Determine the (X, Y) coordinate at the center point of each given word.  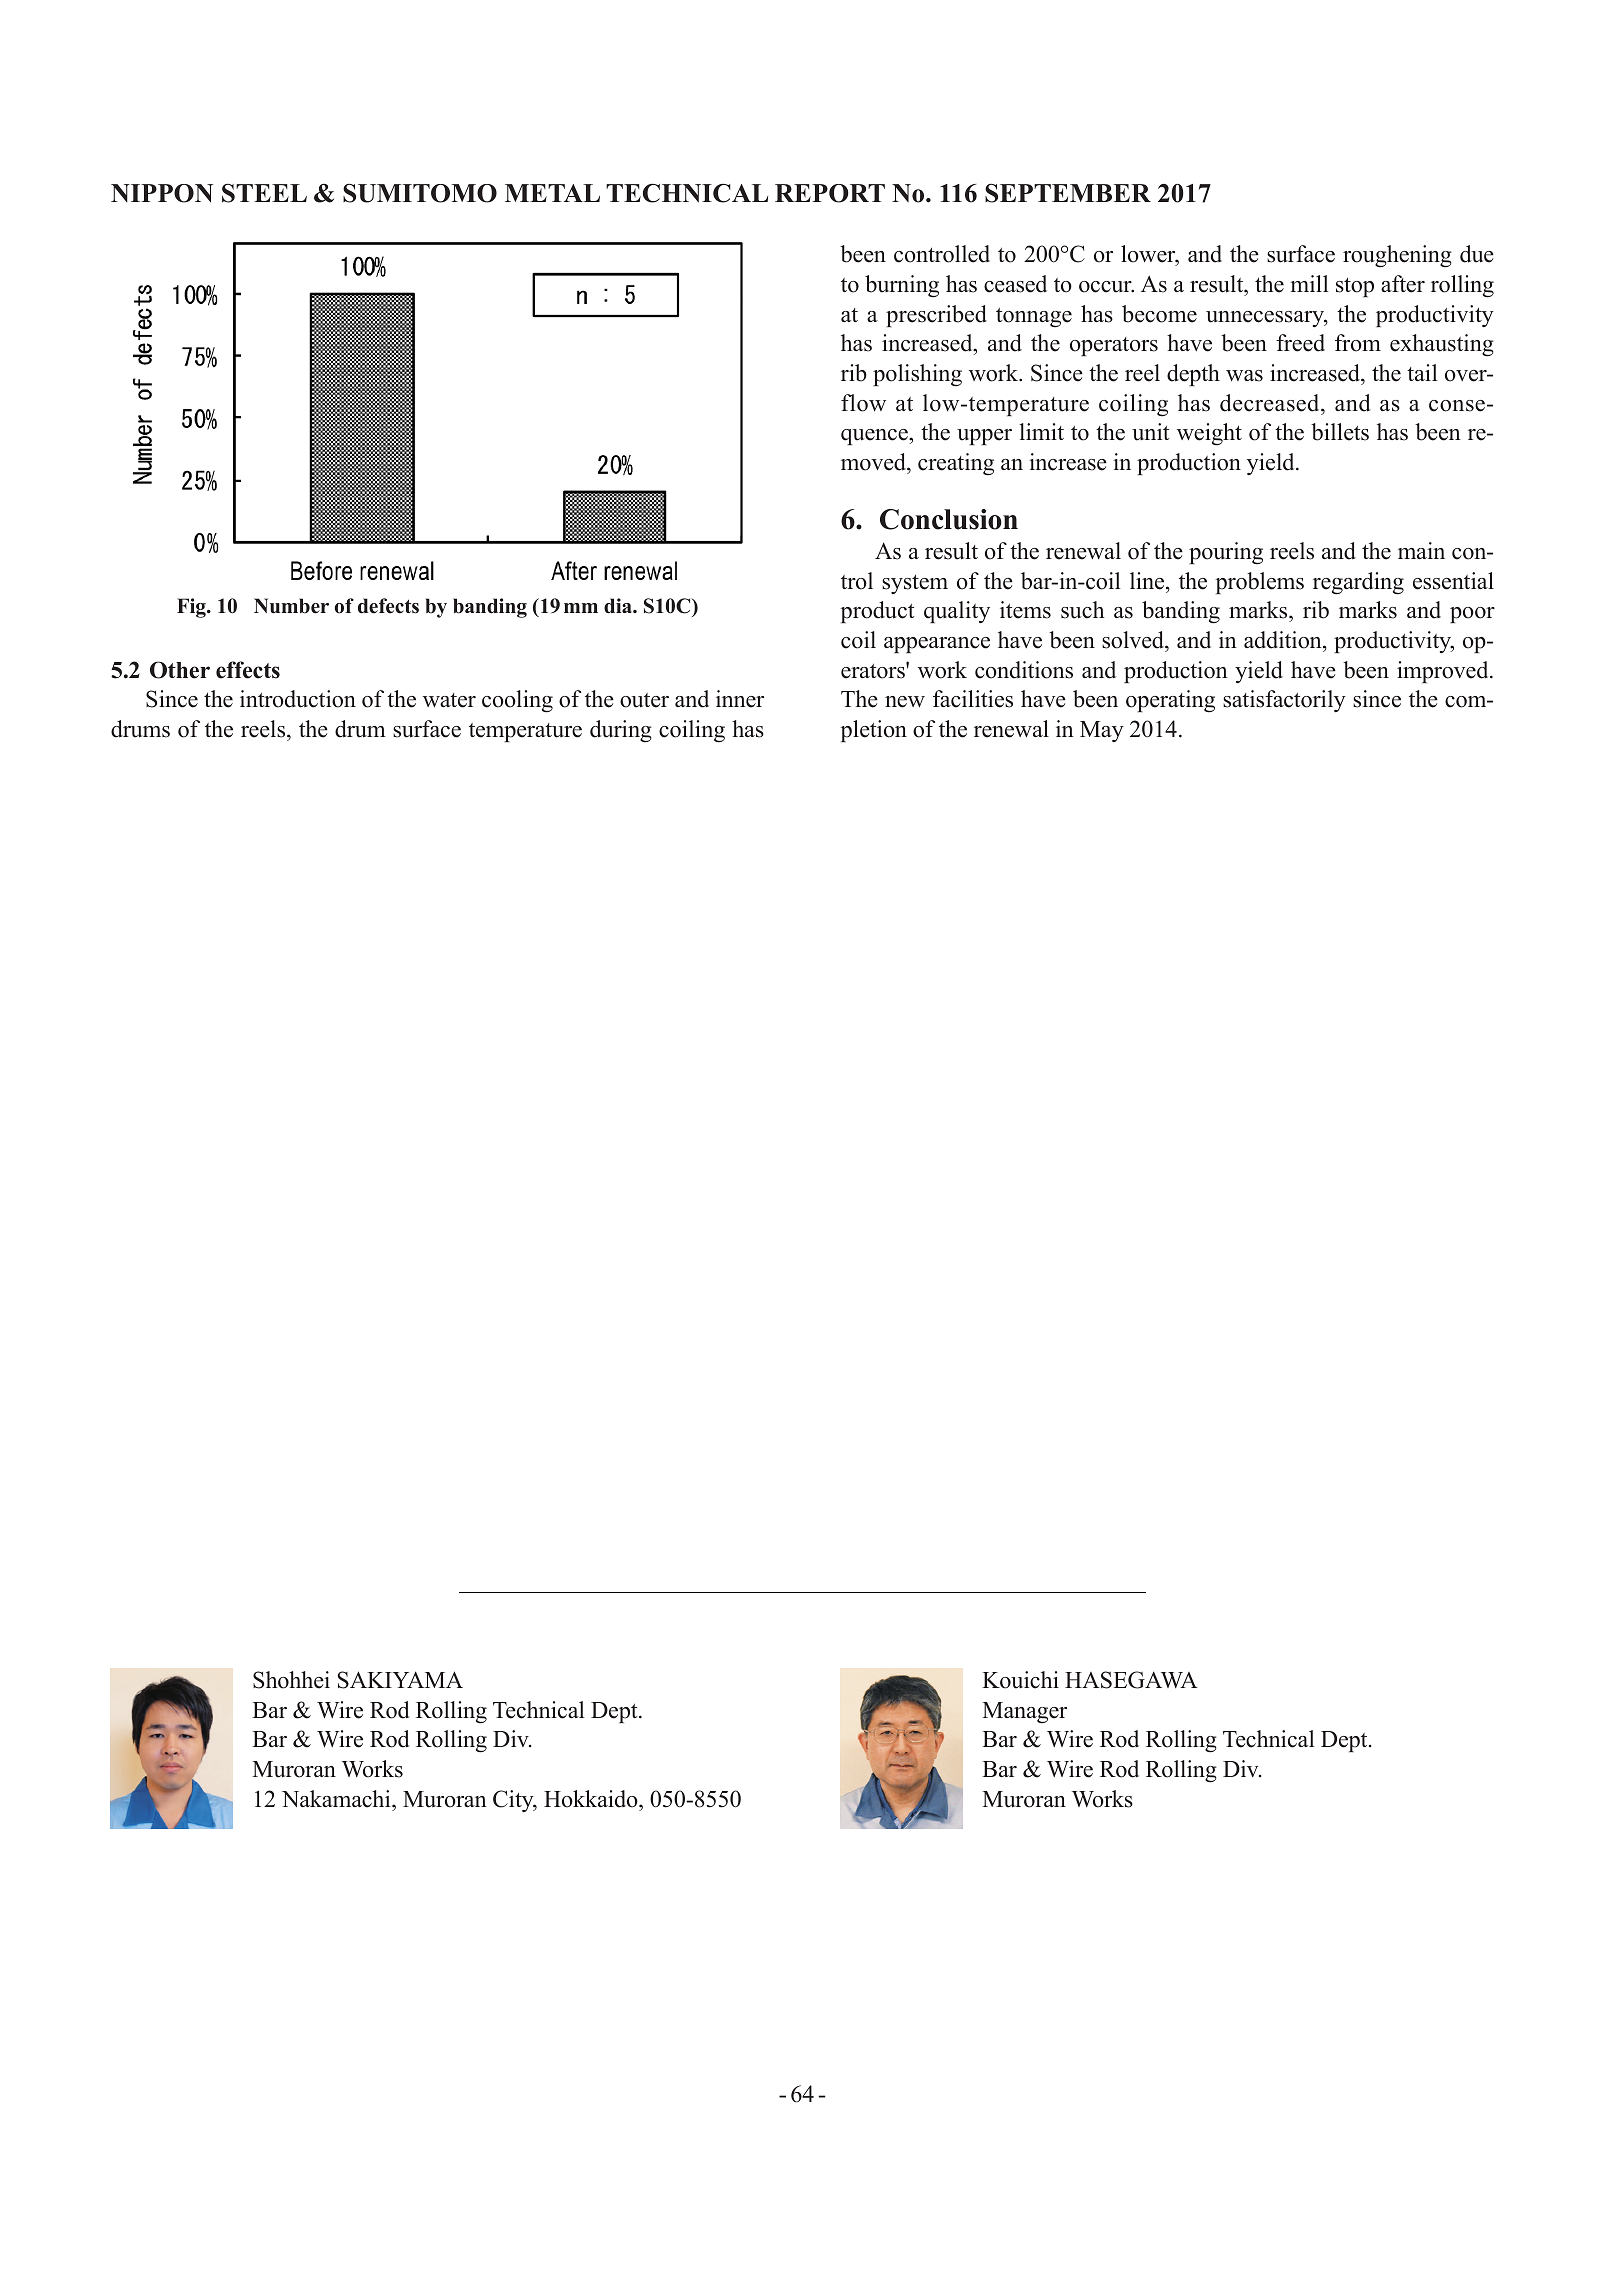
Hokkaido (592, 1799)
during (621, 731)
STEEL (264, 193)
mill (1309, 283)
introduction (298, 699)
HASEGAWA (1131, 1680)
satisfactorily (1284, 701)
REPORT (830, 193)
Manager (1024, 1713)
